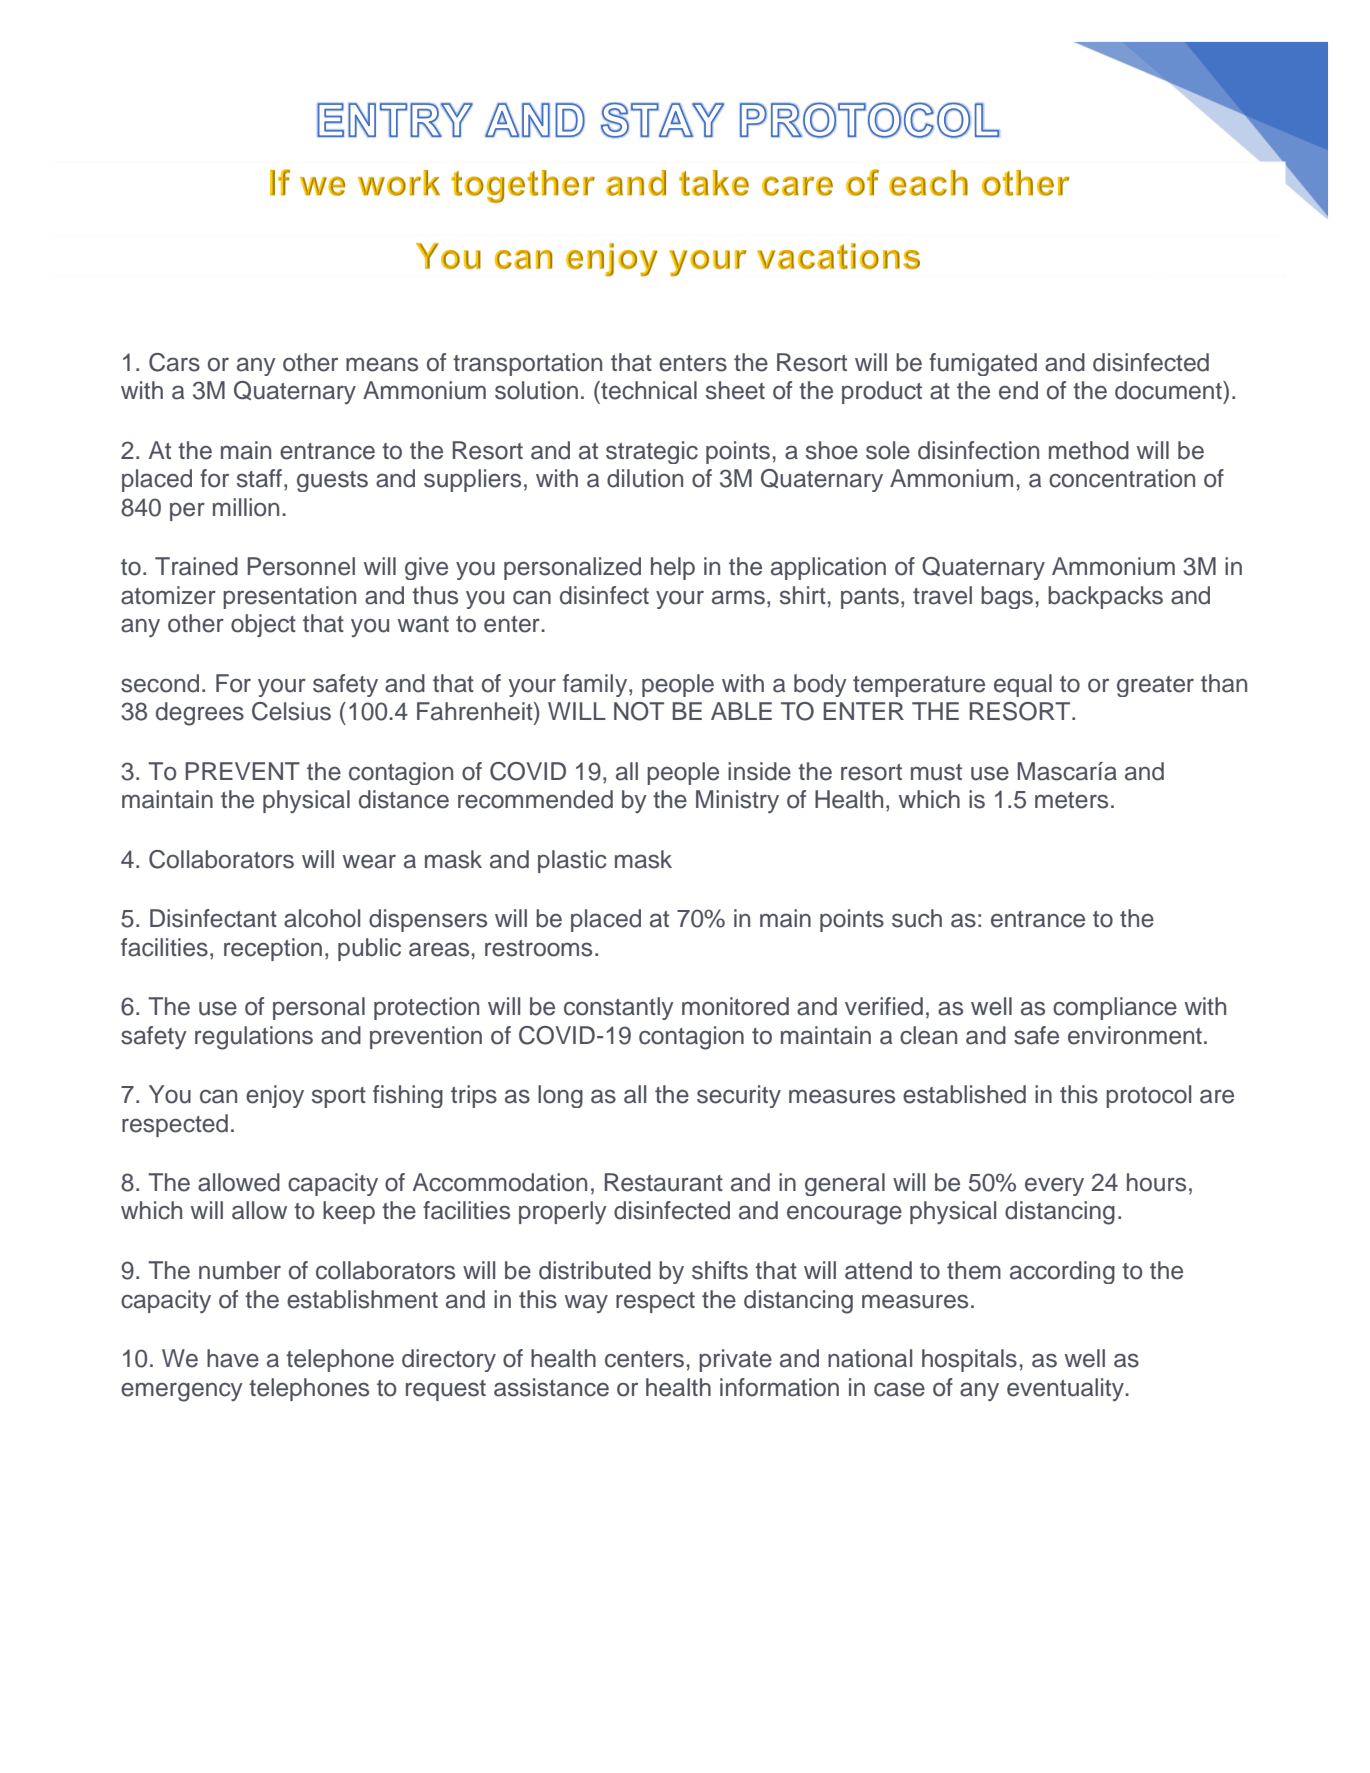  Describe the element at coordinates (369, 861) in the screenshot. I see `wear` at that location.
